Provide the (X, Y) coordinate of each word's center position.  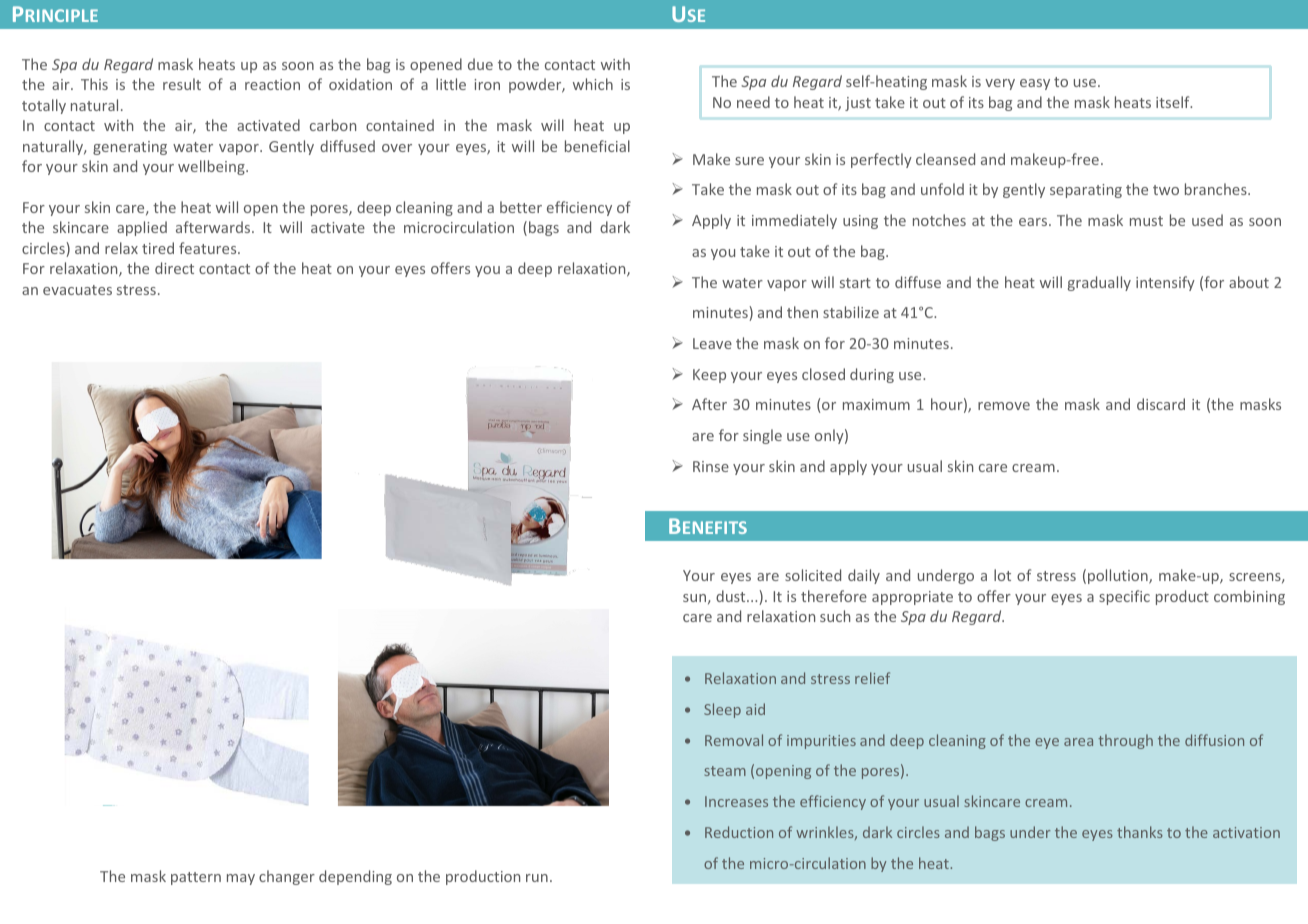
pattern (196, 878)
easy (1035, 84)
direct (174, 268)
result (182, 84)
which (593, 84)
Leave (712, 343)
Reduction (739, 832)
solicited (813, 575)
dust (732, 596)
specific (1124, 597)
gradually (1099, 283)
